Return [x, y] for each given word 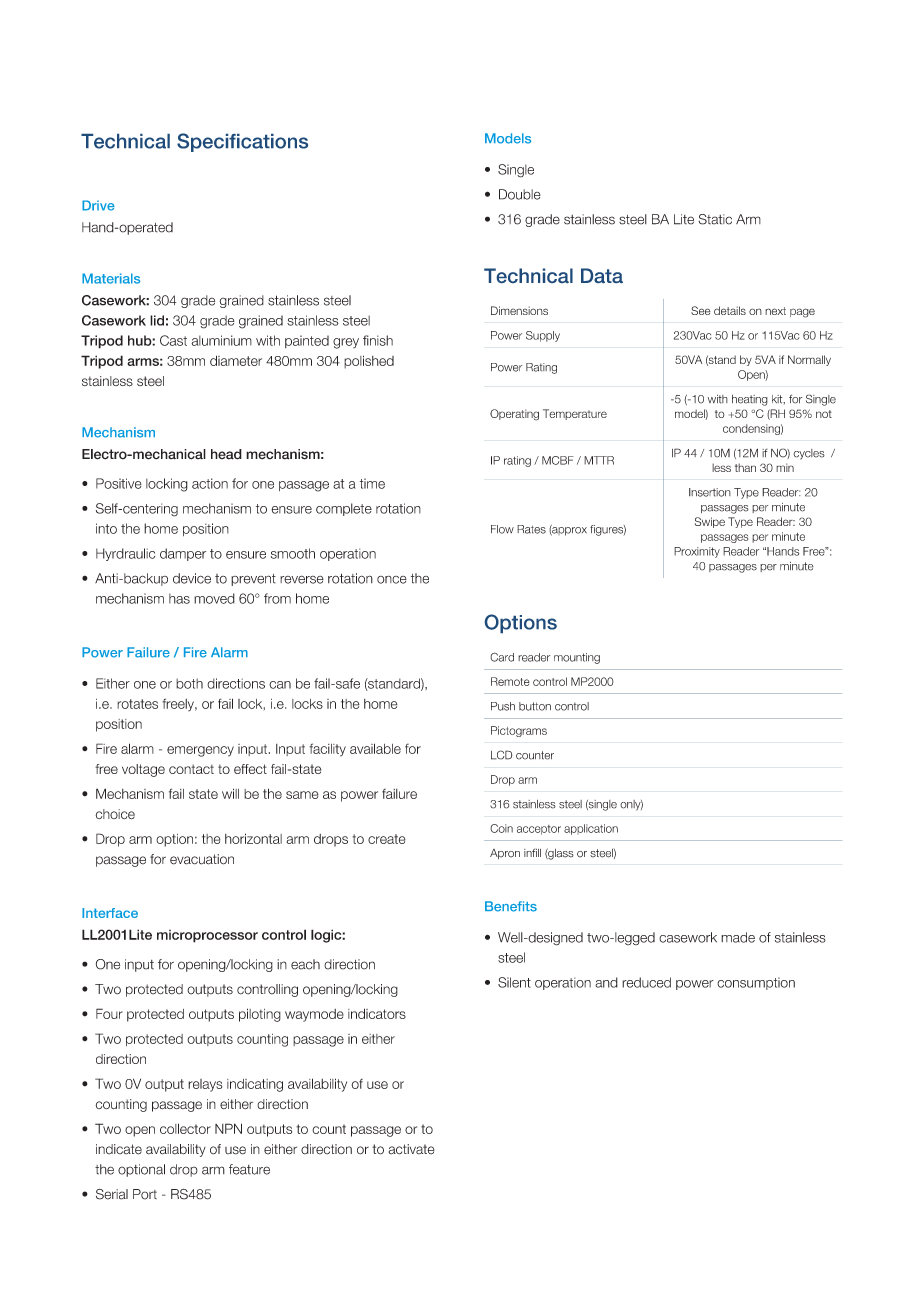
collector [185, 1128]
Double [520, 194]
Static [715, 219]
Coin [501, 828]
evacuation [202, 859]
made [738, 937]
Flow [502, 529]
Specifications [242, 142]
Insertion [710, 492]
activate [411, 1149]
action [210, 483]
